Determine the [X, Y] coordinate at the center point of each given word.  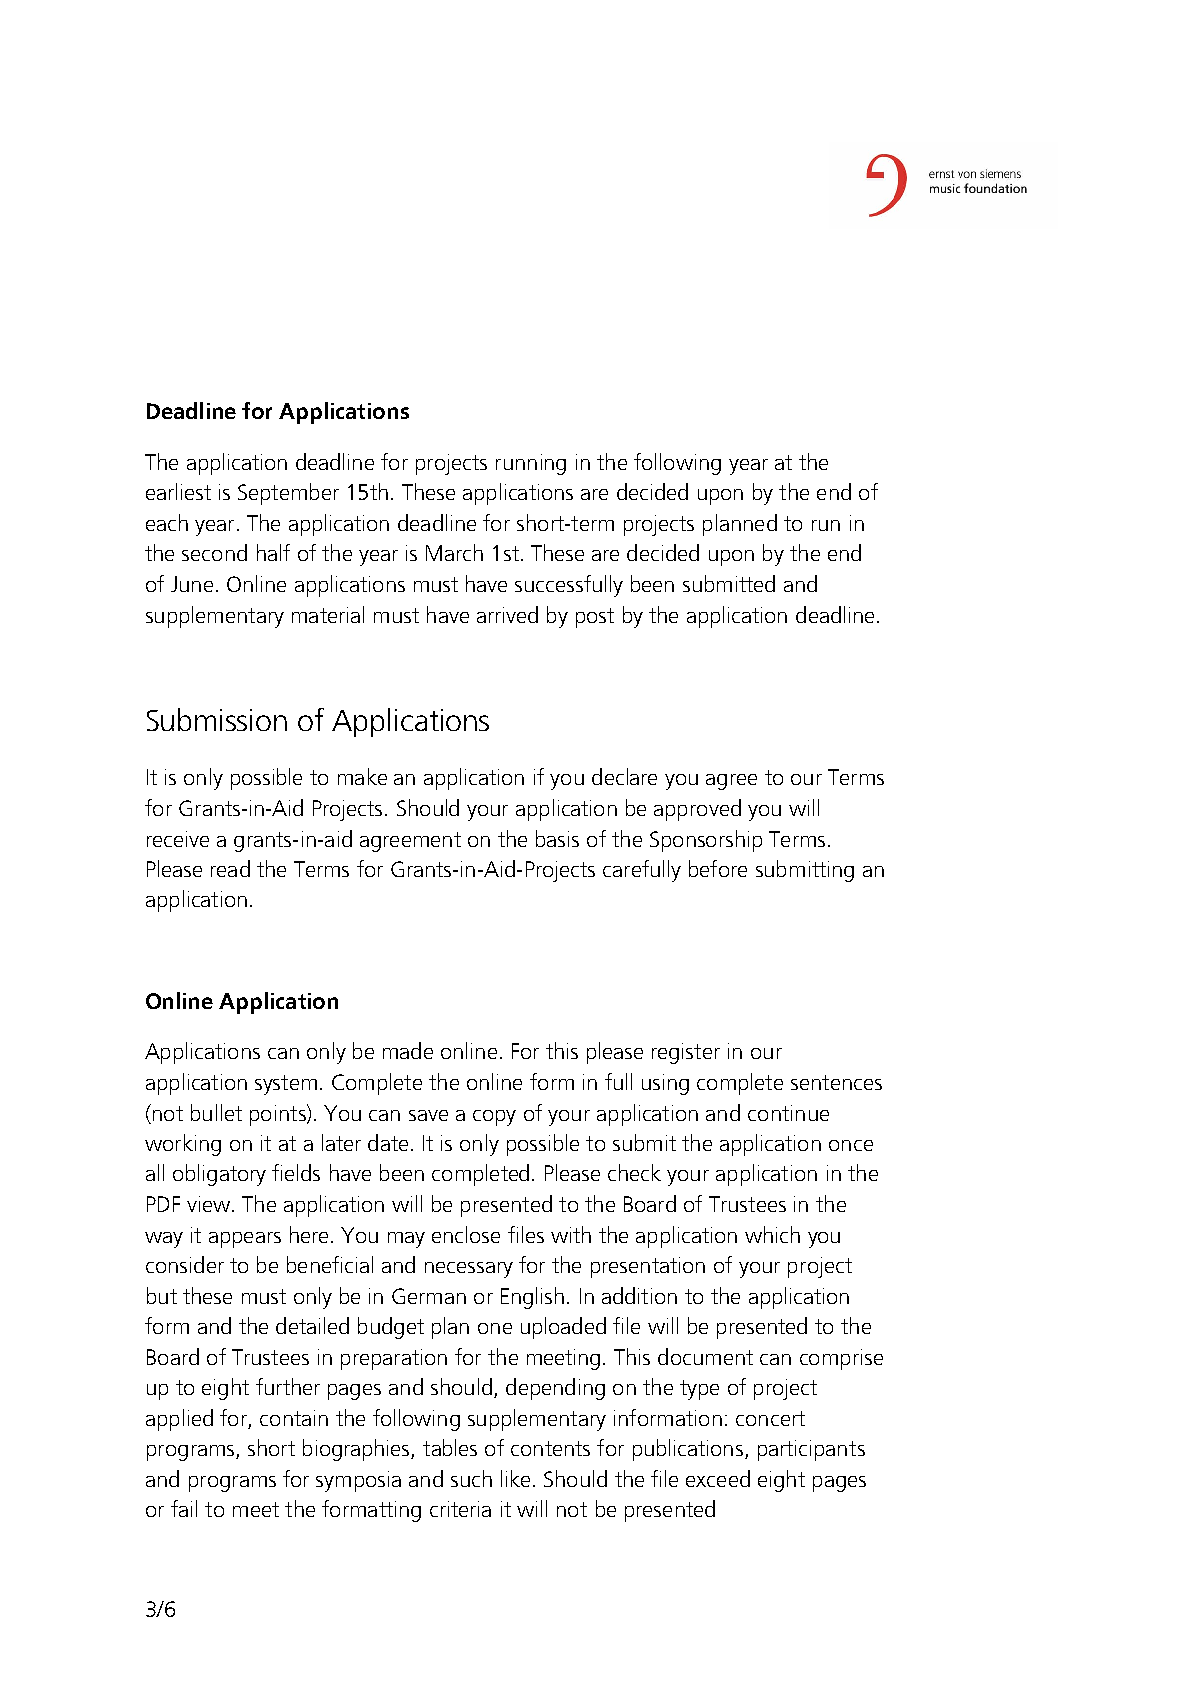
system [286, 1085]
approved [697, 810]
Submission [217, 719]
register [686, 1053]
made [408, 1050]
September [288, 494]
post [595, 618]
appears [245, 1240]
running [531, 464]
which [772, 1234]
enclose [466, 1234]
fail [184, 1508]
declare [624, 776]
